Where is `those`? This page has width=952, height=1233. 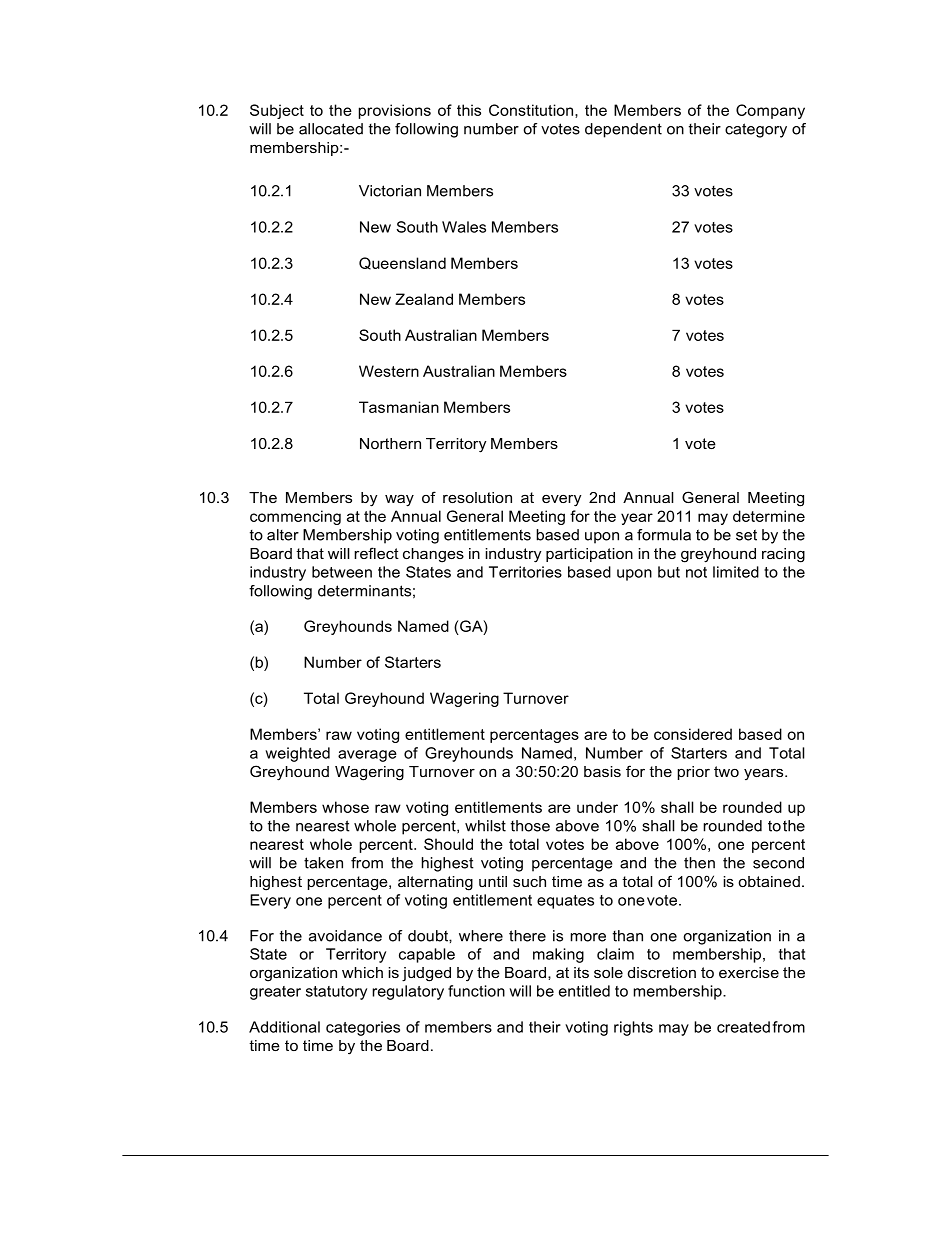
those is located at coordinates (530, 826).
